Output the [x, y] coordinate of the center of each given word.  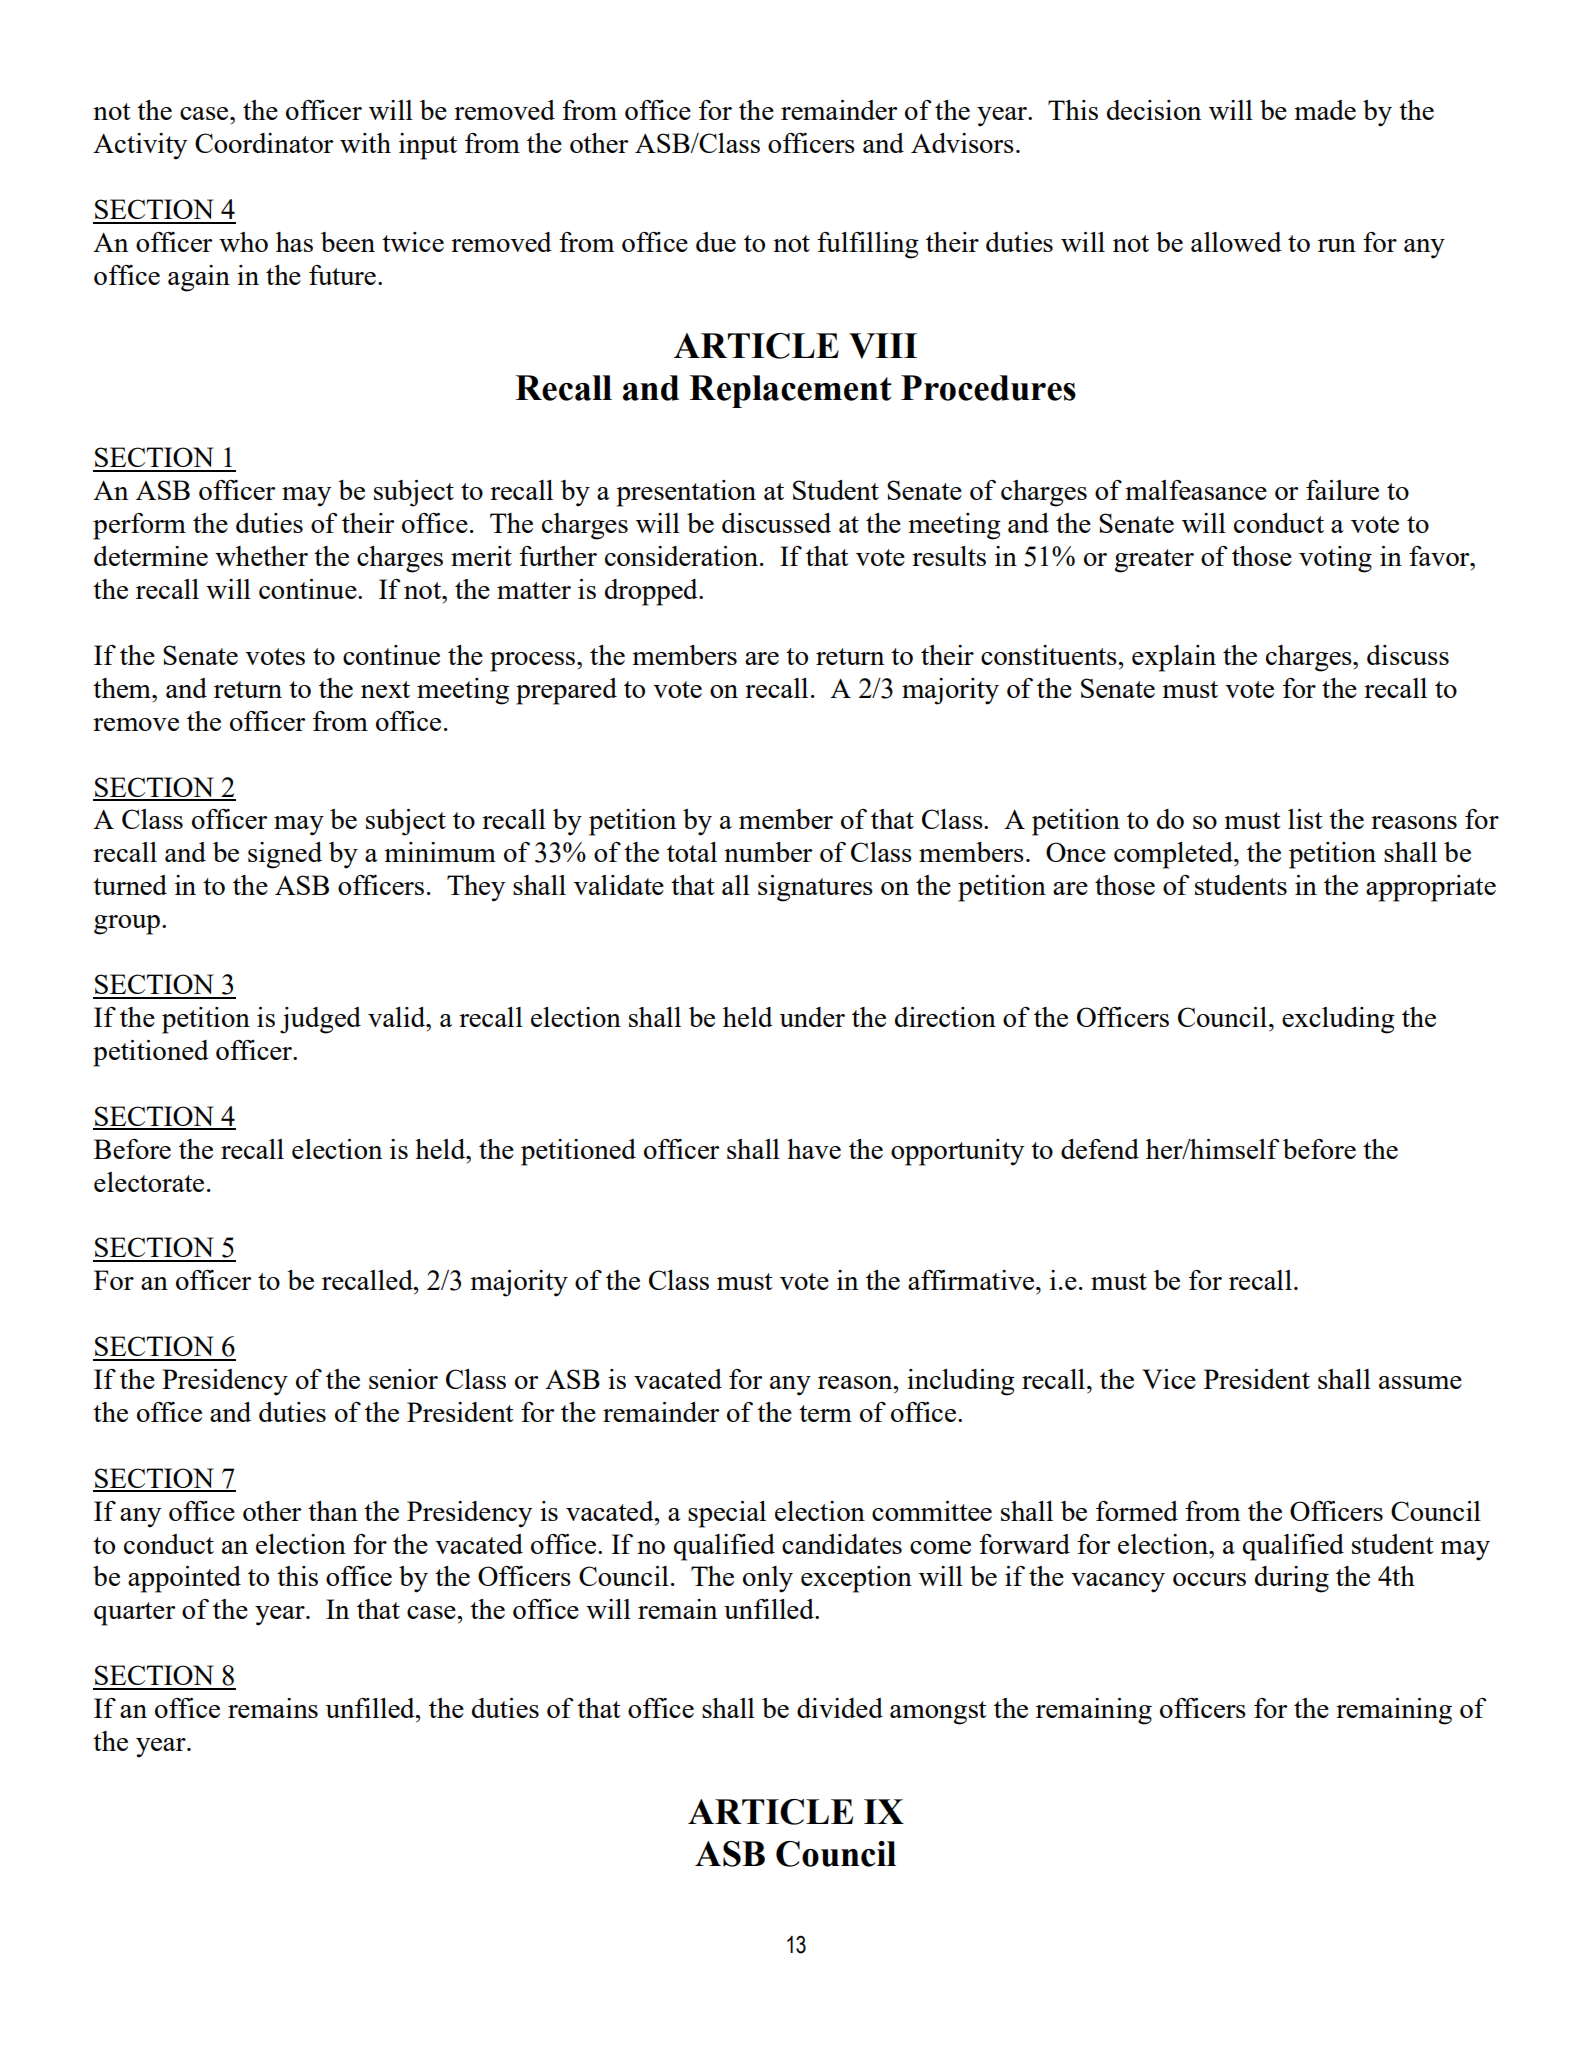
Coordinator [264, 143]
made [1325, 110]
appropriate [1431, 888]
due [716, 242]
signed [285, 855]
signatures [815, 888]
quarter [134, 1614]
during [1292, 1579]
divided [840, 1708]
